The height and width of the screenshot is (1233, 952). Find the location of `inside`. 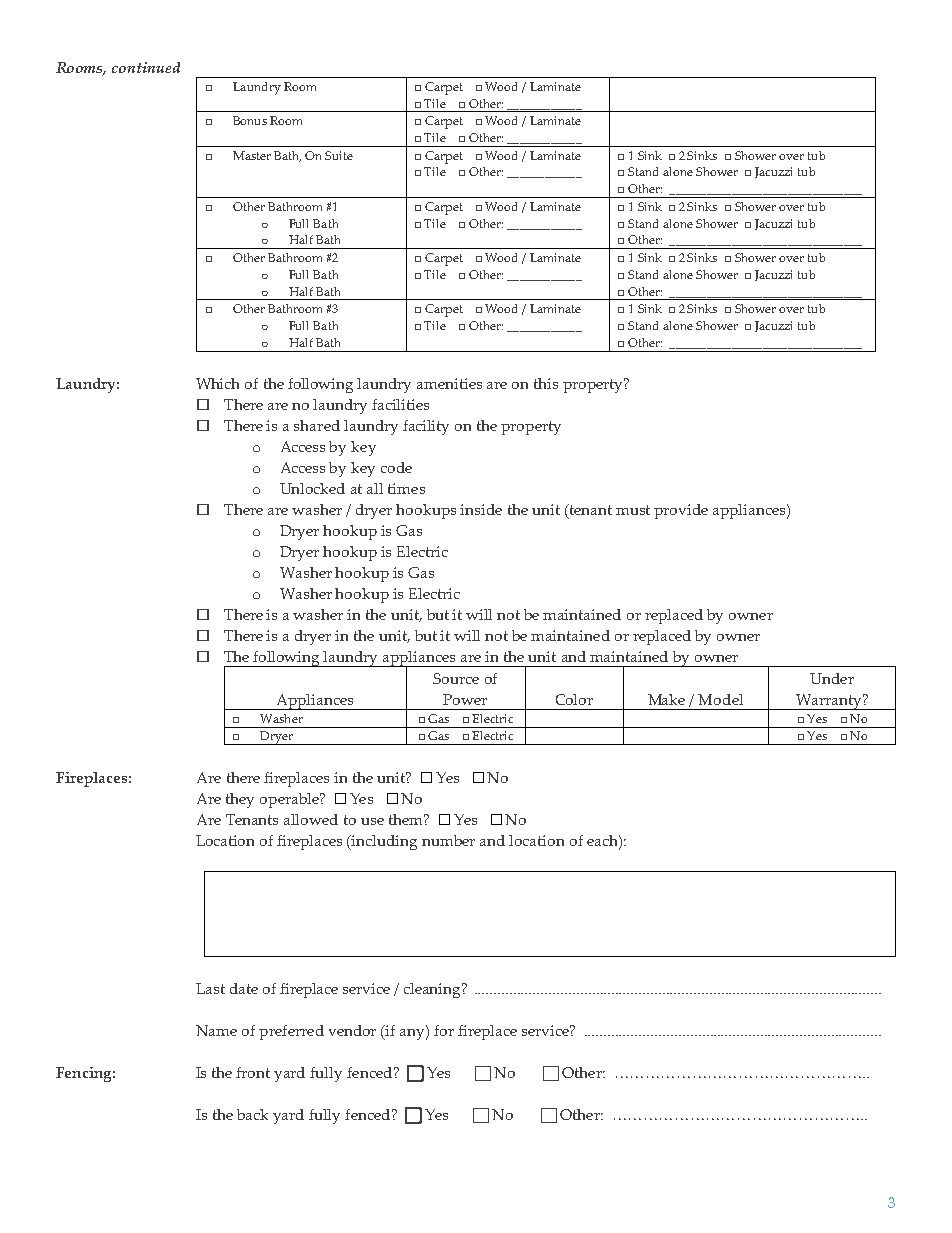

inside is located at coordinates (481, 509).
